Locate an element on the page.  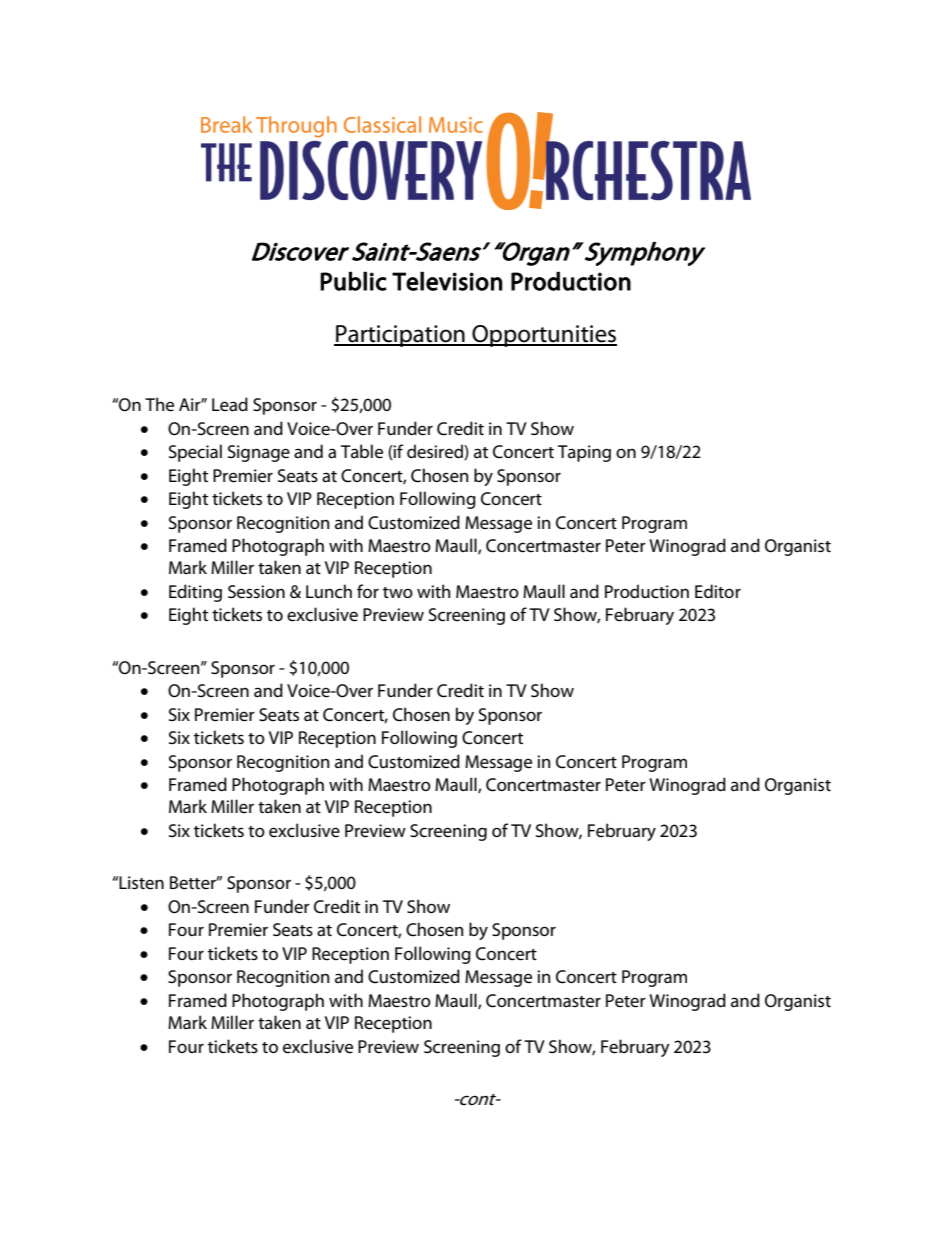
Signage is located at coordinates (259, 453).
